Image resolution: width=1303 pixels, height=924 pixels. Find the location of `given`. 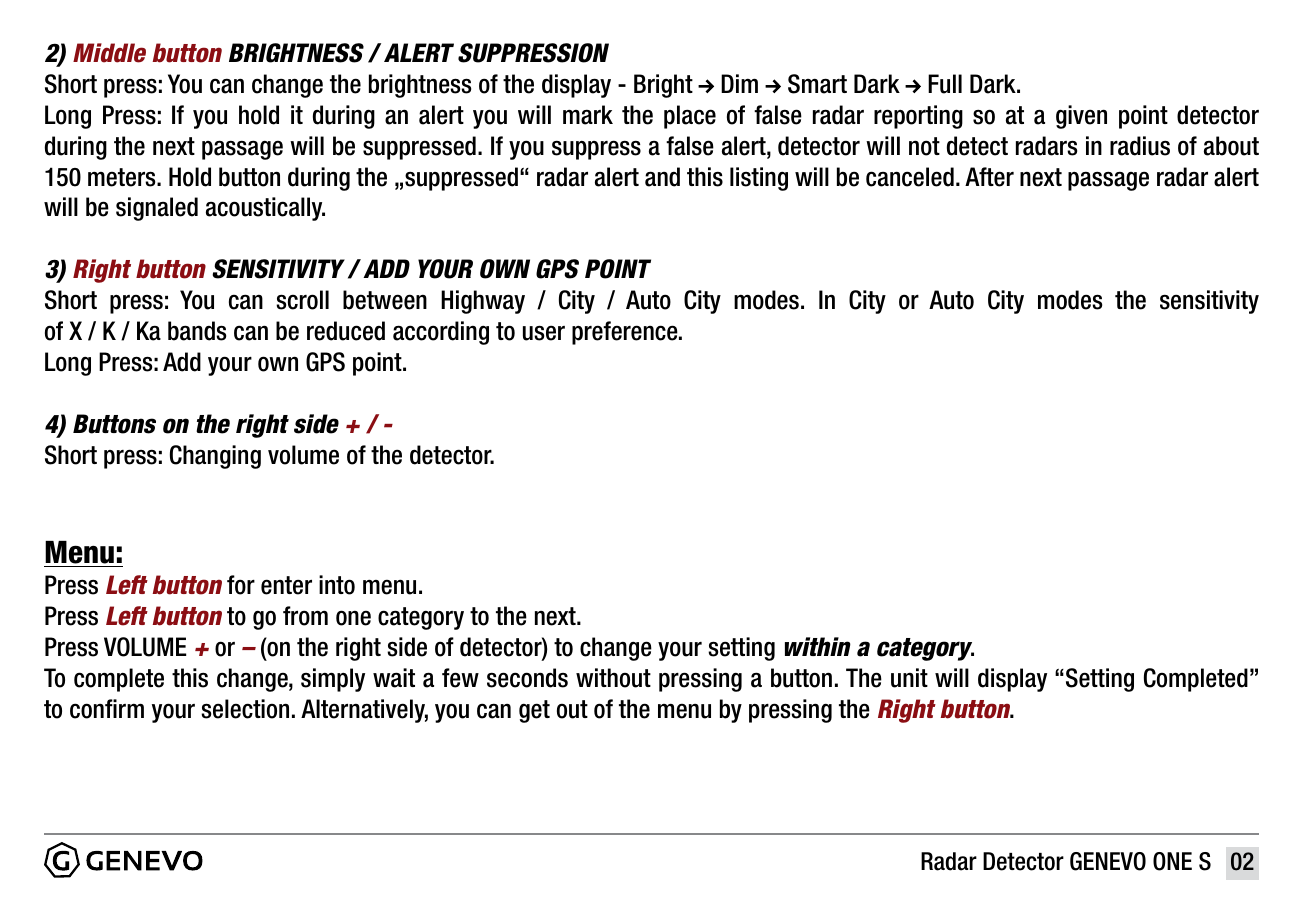

given is located at coordinates (1081, 117).
